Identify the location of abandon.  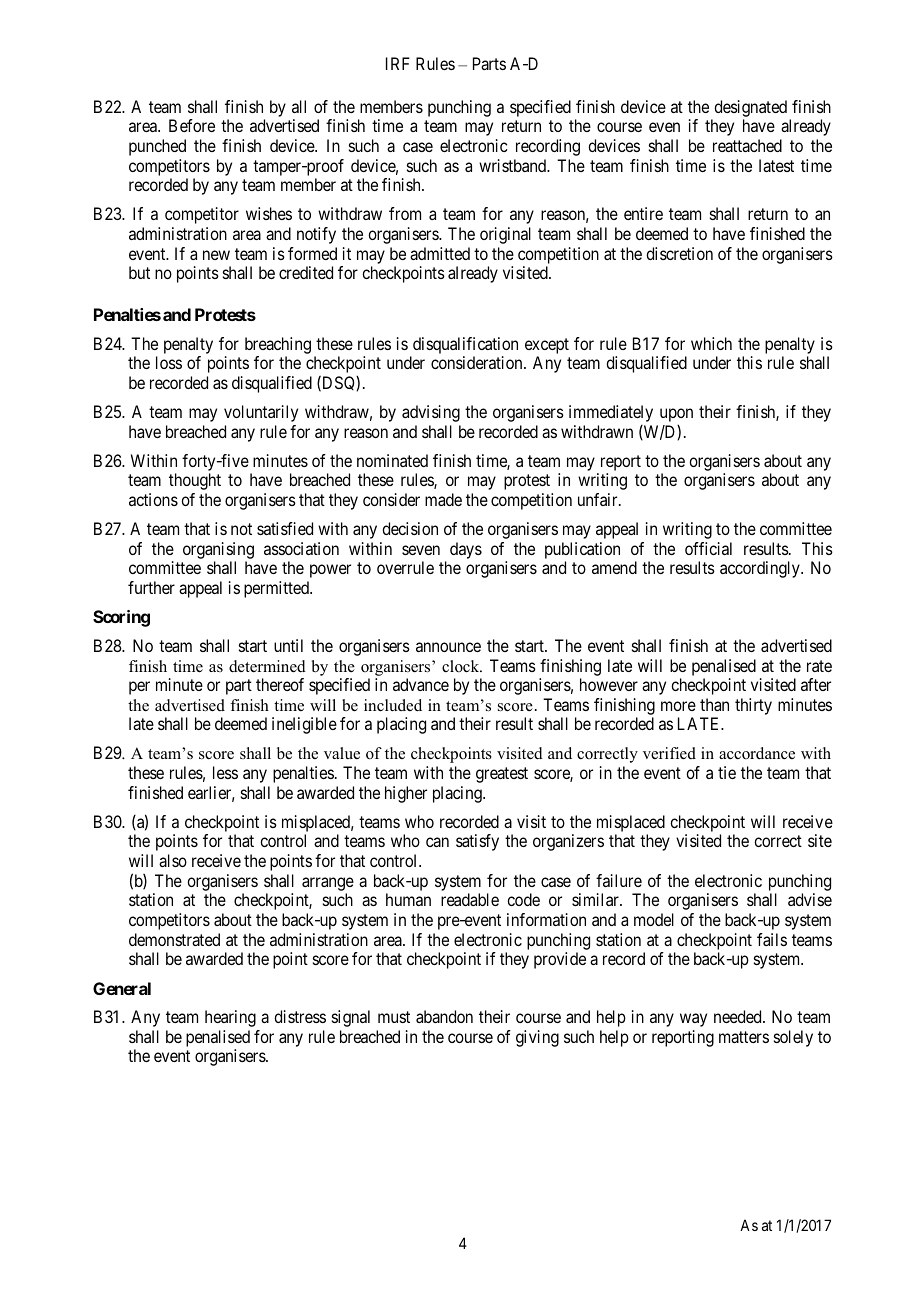
(444, 1016).
